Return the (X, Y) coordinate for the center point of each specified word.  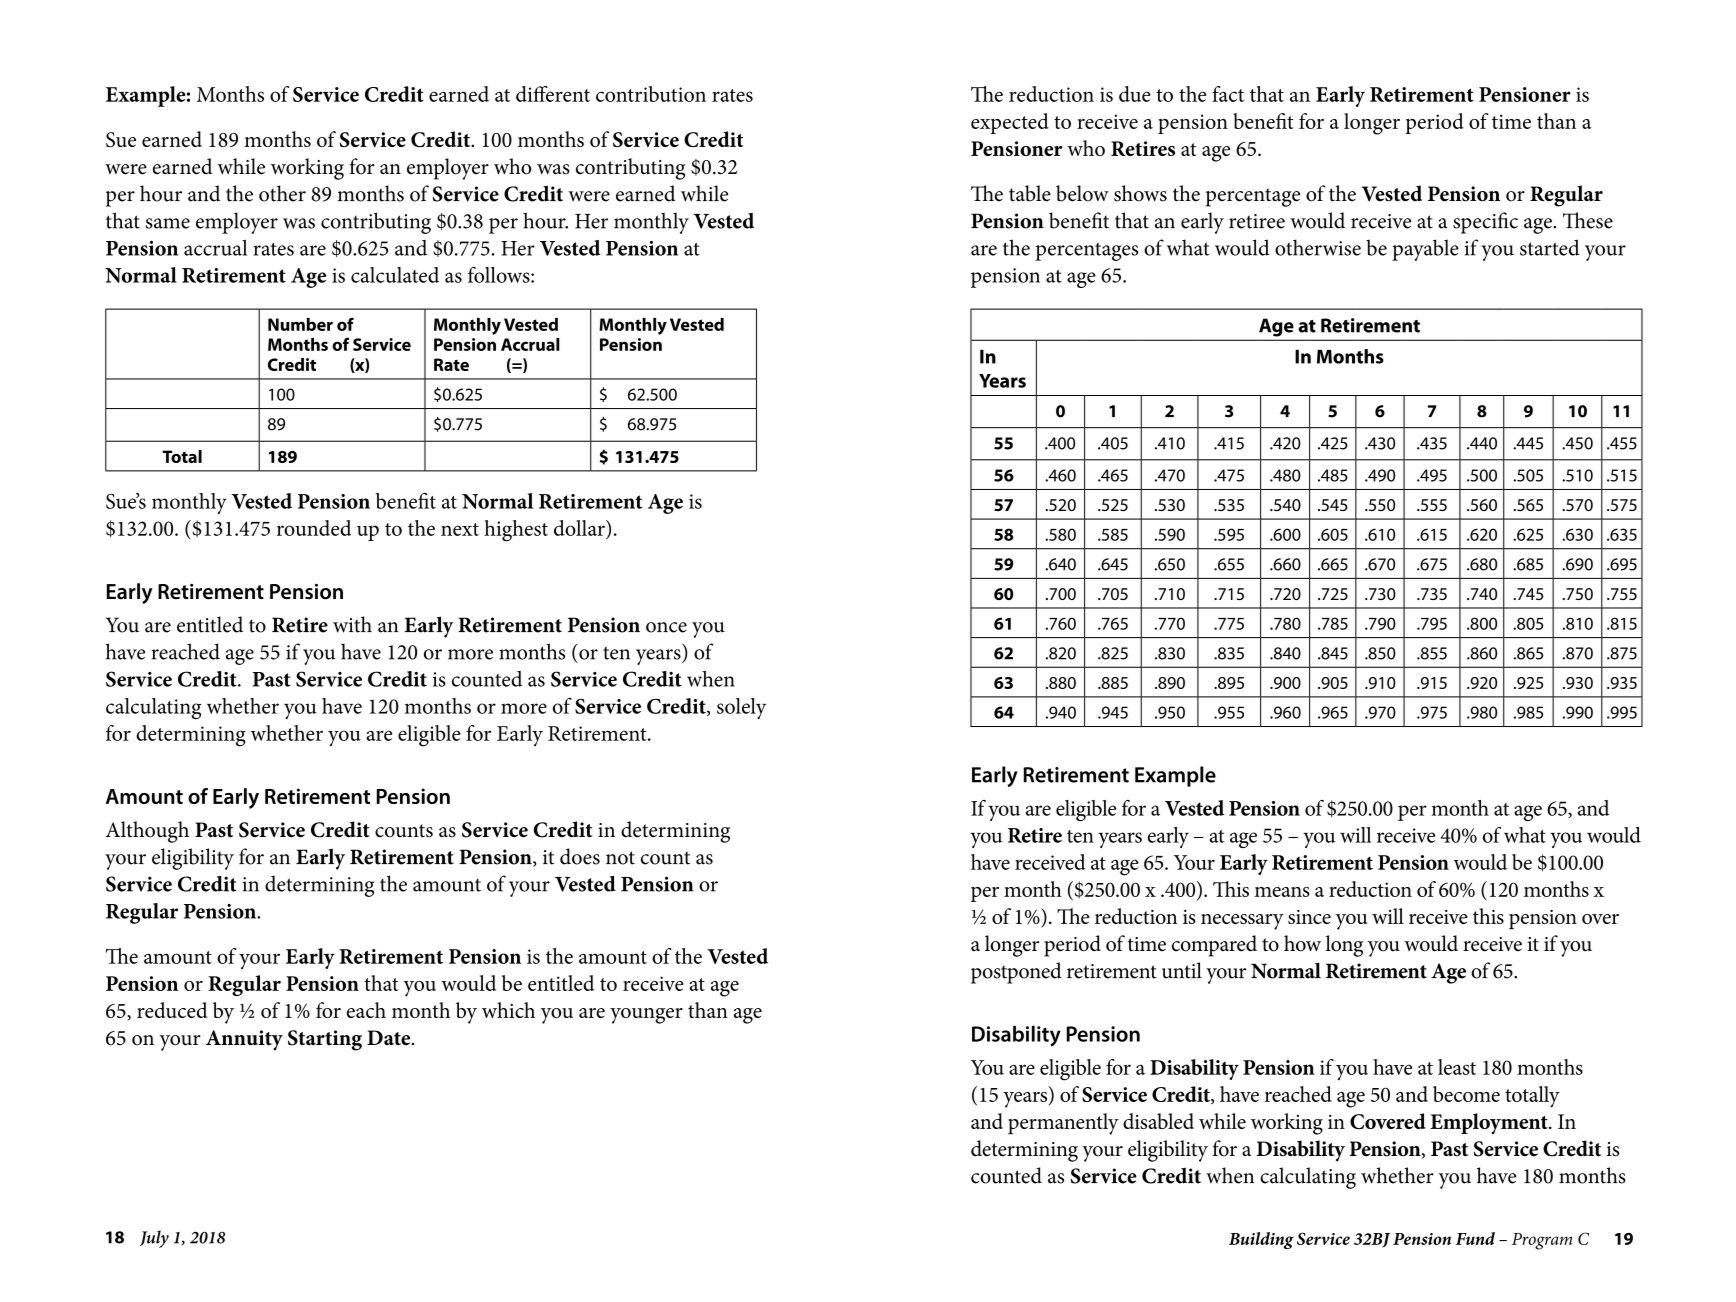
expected (1010, 123)
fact (1228, 94)
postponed (1016, 973)
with (352, 624)
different (553, 94)
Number (300, 324)
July (154, 1239)
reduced (172, 1010)
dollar (580, 528)
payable (1425, 250)
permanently (1063, 1124)
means (1282, 892)
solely (742, 708)
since (1309, 917)
